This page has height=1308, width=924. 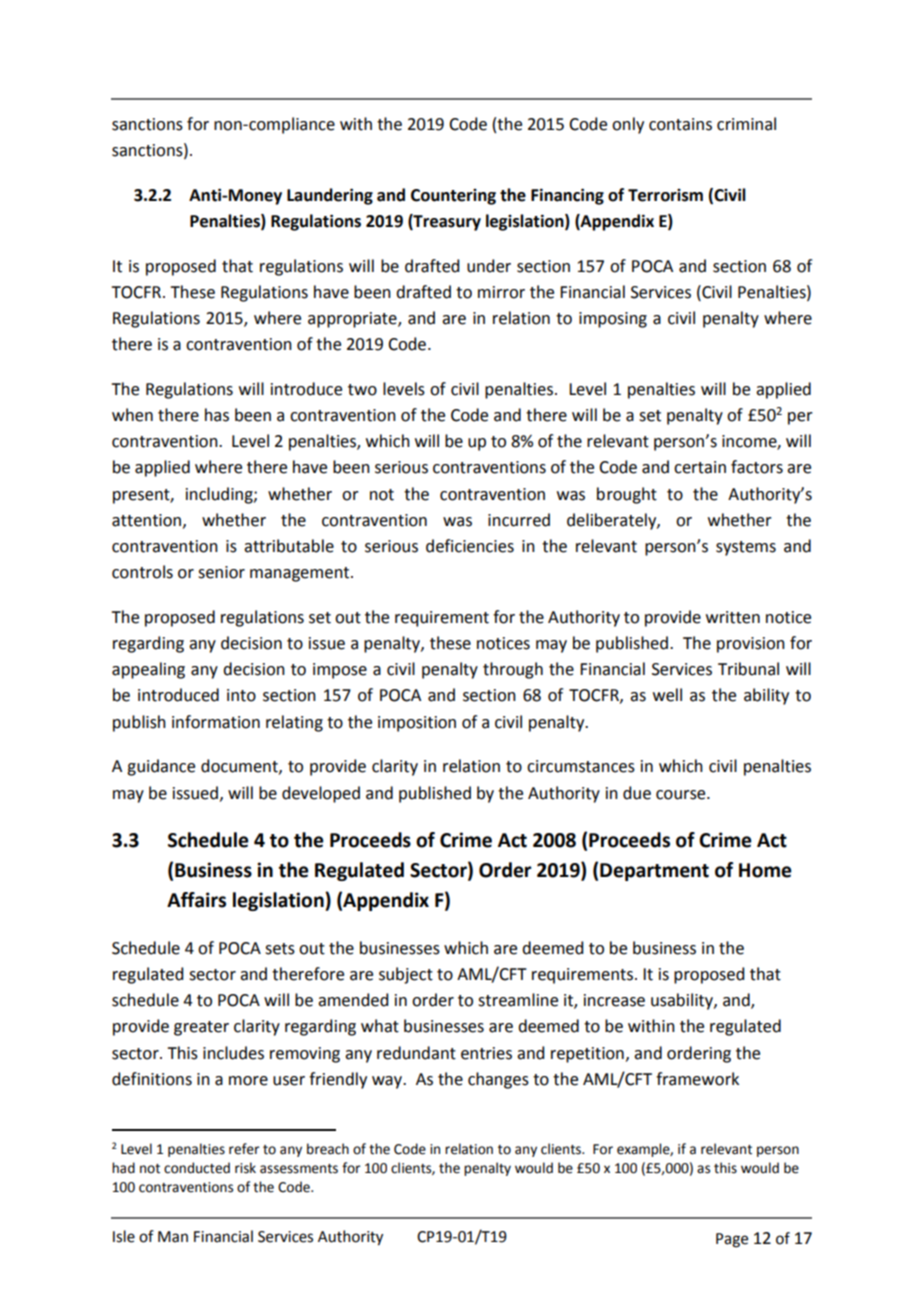 I want to click on breach, so click(x=328, y=1149).
